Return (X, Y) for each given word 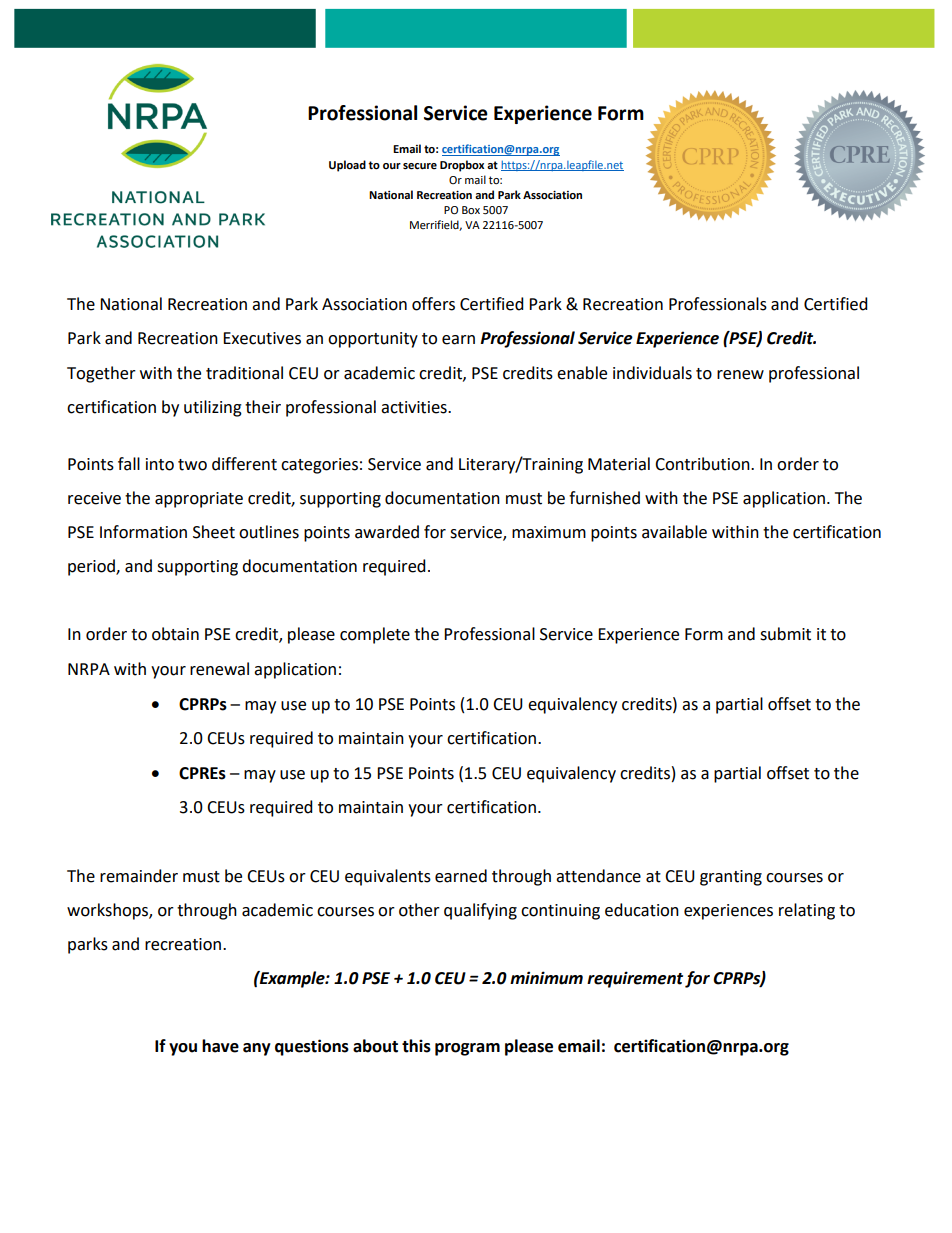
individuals (652, 373)
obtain (175, 634)
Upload (347, 166)
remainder (139, 876)
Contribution (703, 464)
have (220, 1046)
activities (415, 407)
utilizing (213, 408)
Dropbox (462, 166)
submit (785, 634)
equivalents (388, 877)
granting (731, 878)
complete (375, 635)
